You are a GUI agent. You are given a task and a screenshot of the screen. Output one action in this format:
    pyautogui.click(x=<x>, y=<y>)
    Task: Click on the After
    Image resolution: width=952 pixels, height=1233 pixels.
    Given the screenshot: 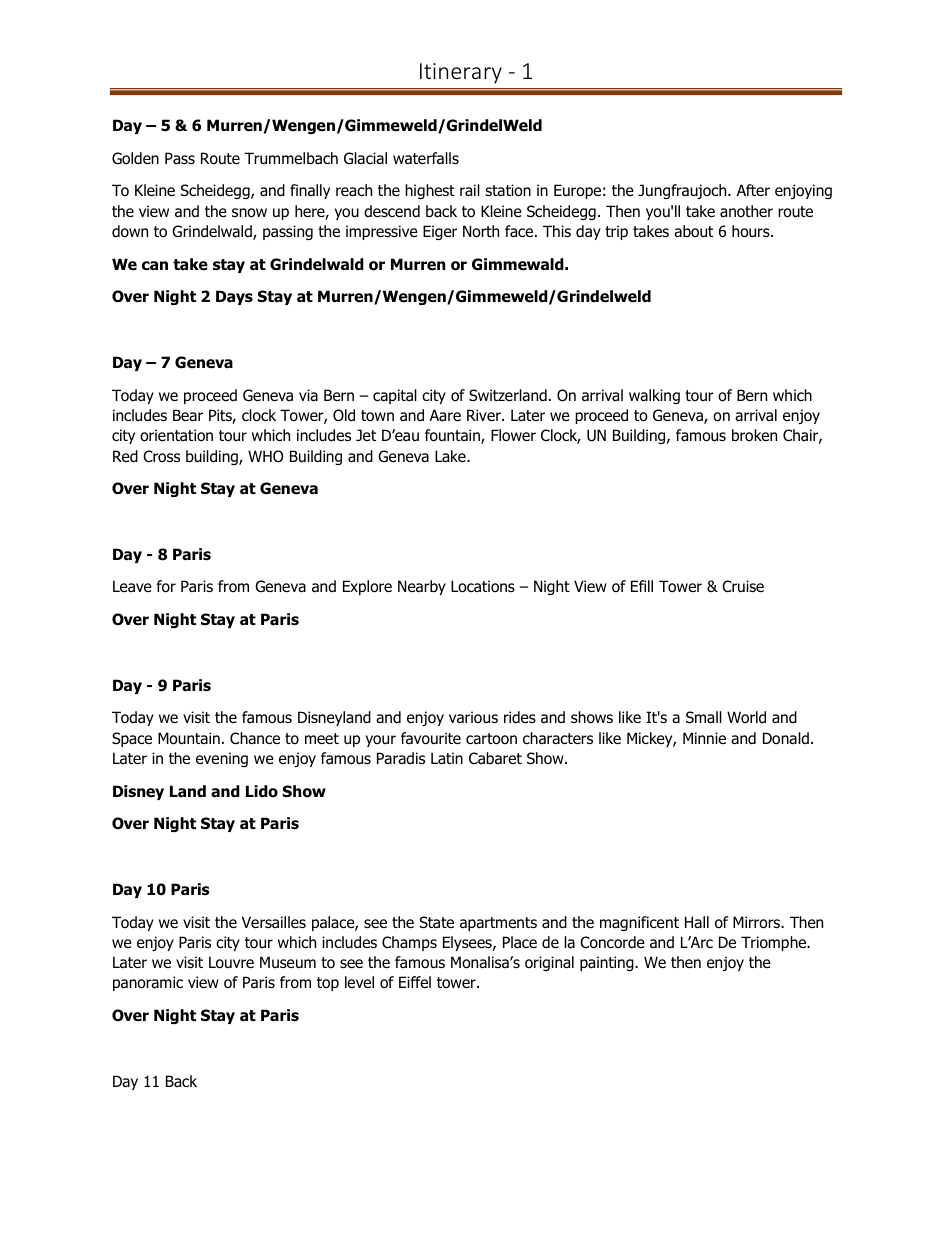 What is the action you would take?
    pyautogui.click(x=753, y=190)
